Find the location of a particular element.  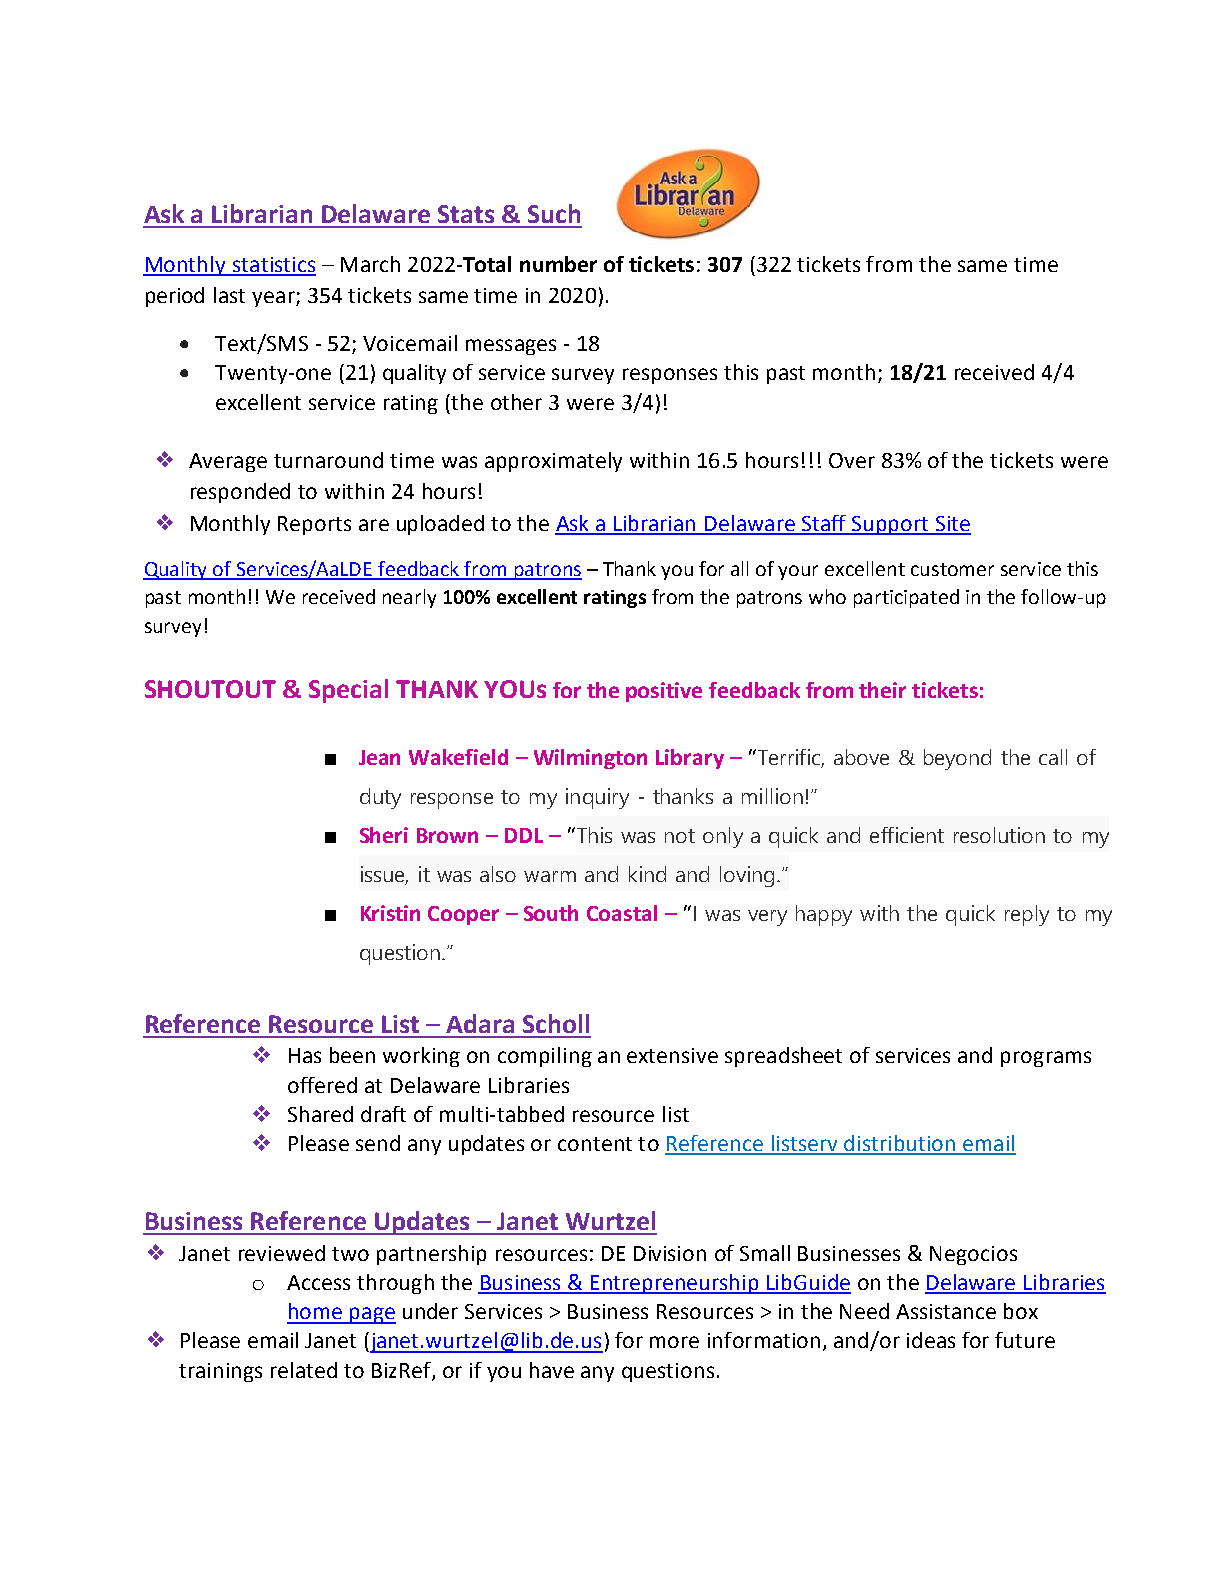

duty is located at coordinates (380, 798).
